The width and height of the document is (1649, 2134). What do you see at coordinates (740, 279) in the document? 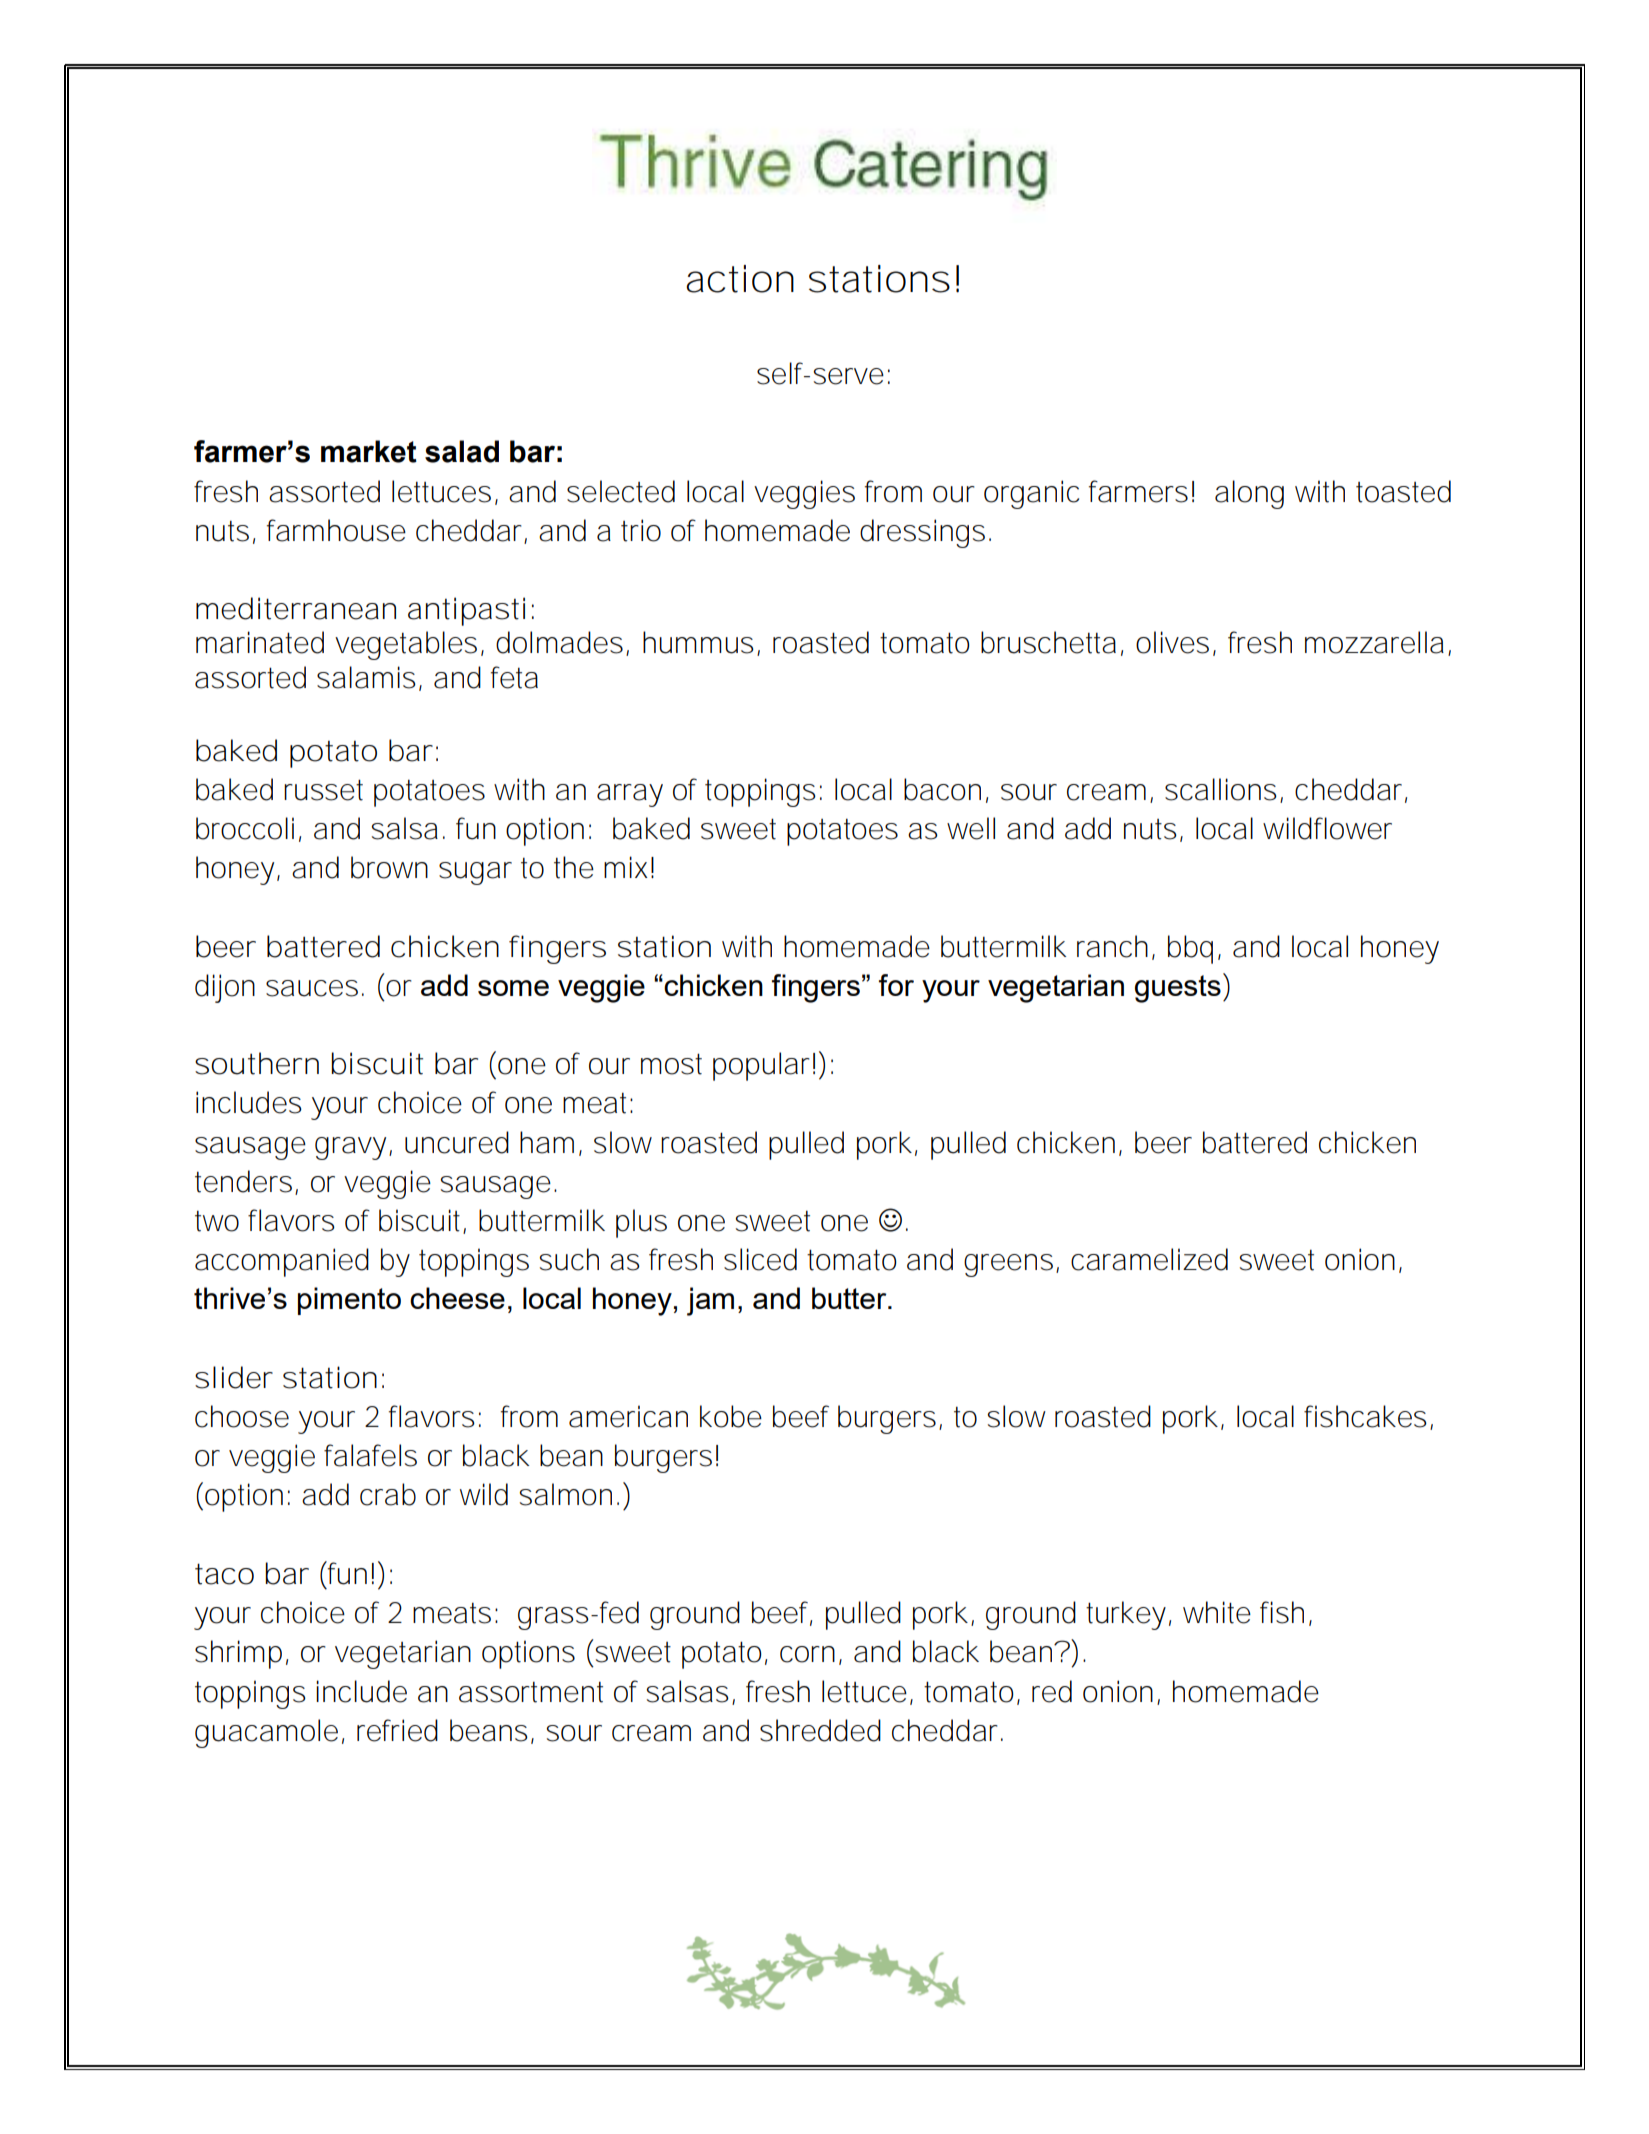
I see `action` at bounding box center [740, 279].
